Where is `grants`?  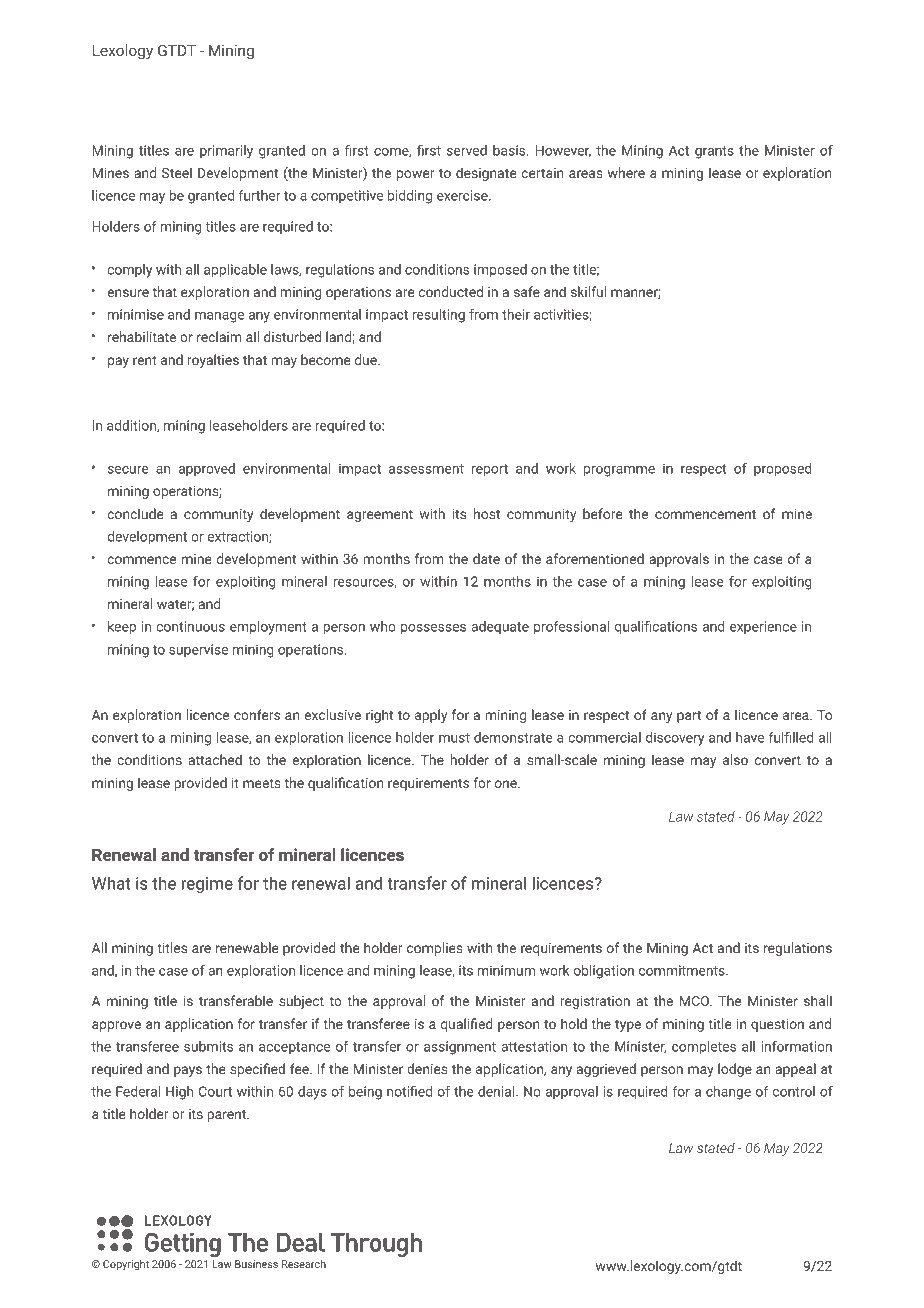
grants is located at coordinates (714, 152).
